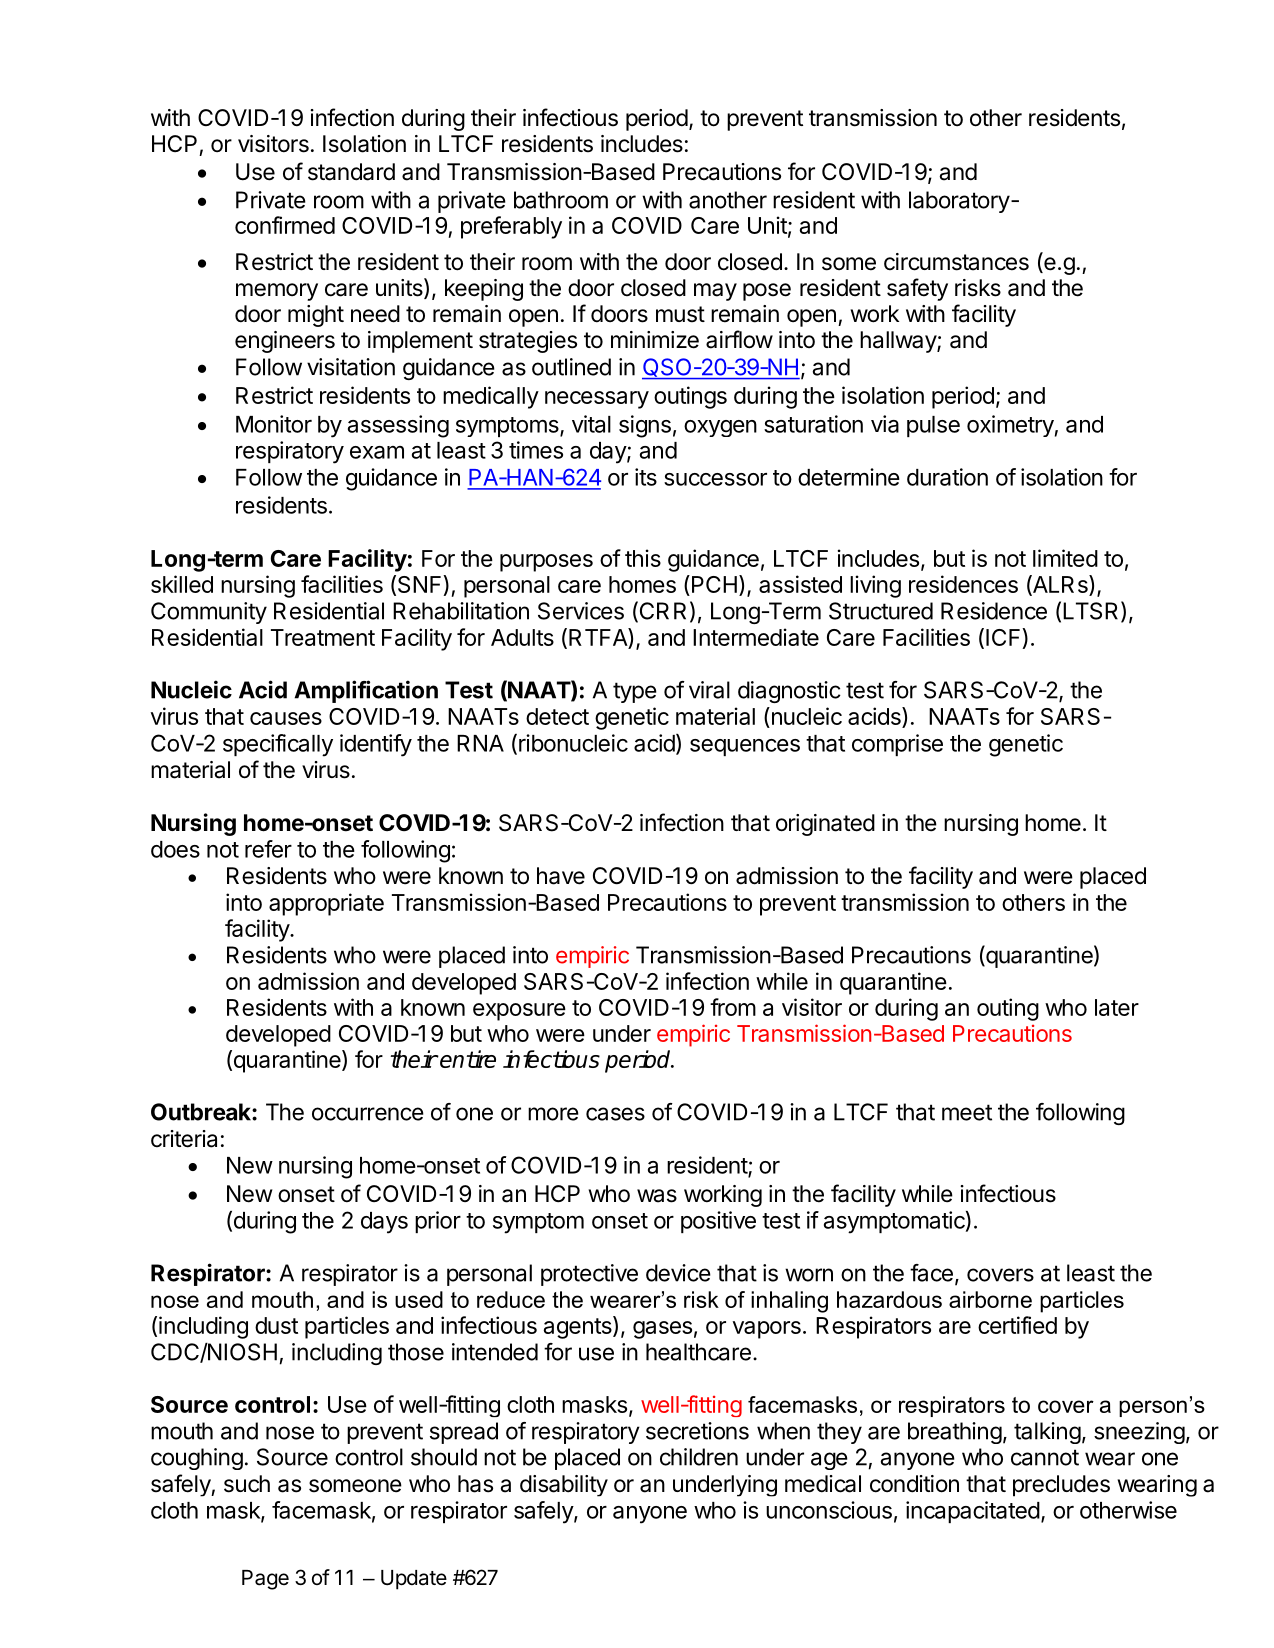  Describe the element at coordinates (384, 1223) in the document. I see `days` at that location.
